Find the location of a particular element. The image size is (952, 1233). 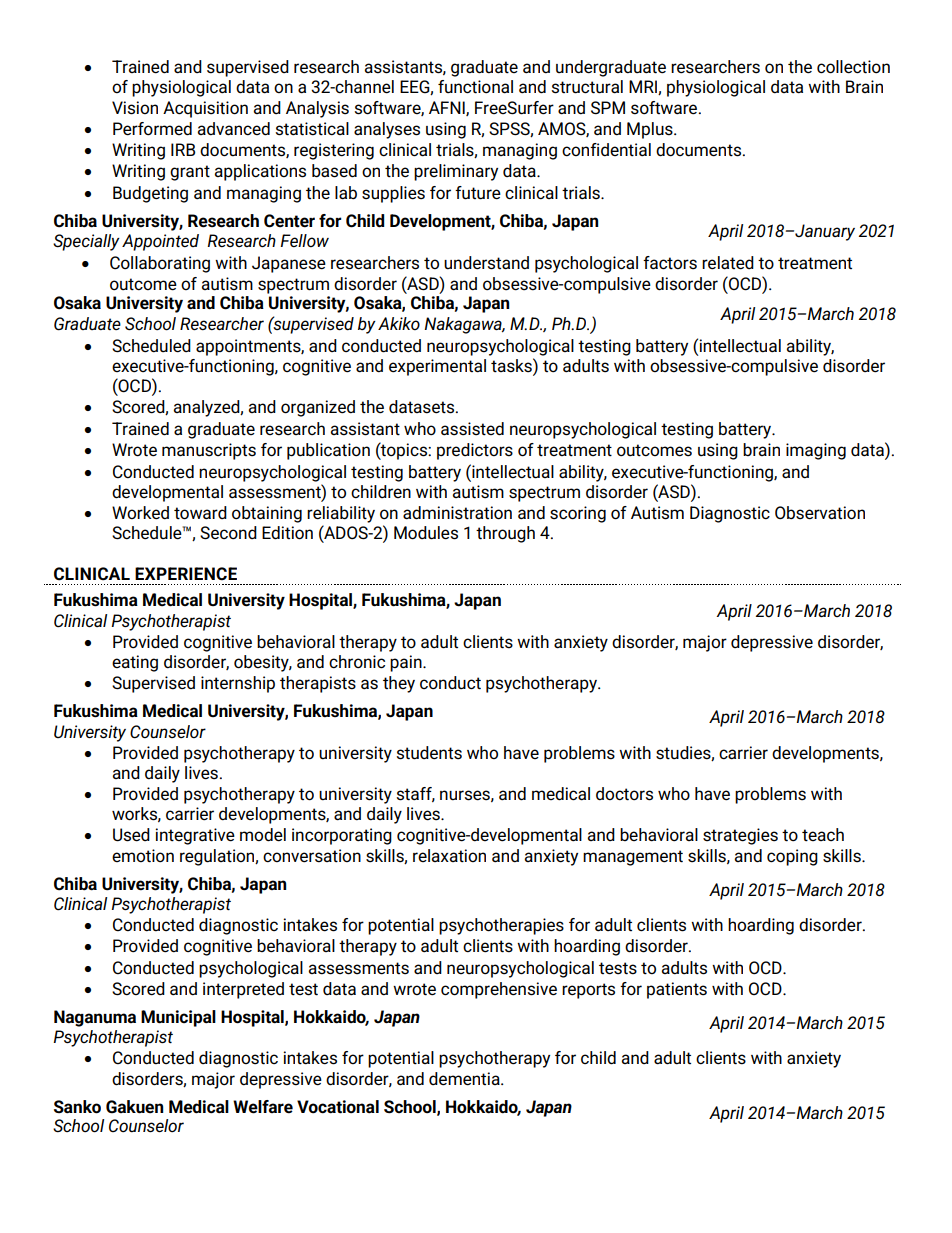

students is located at coordinates (429, 753).
